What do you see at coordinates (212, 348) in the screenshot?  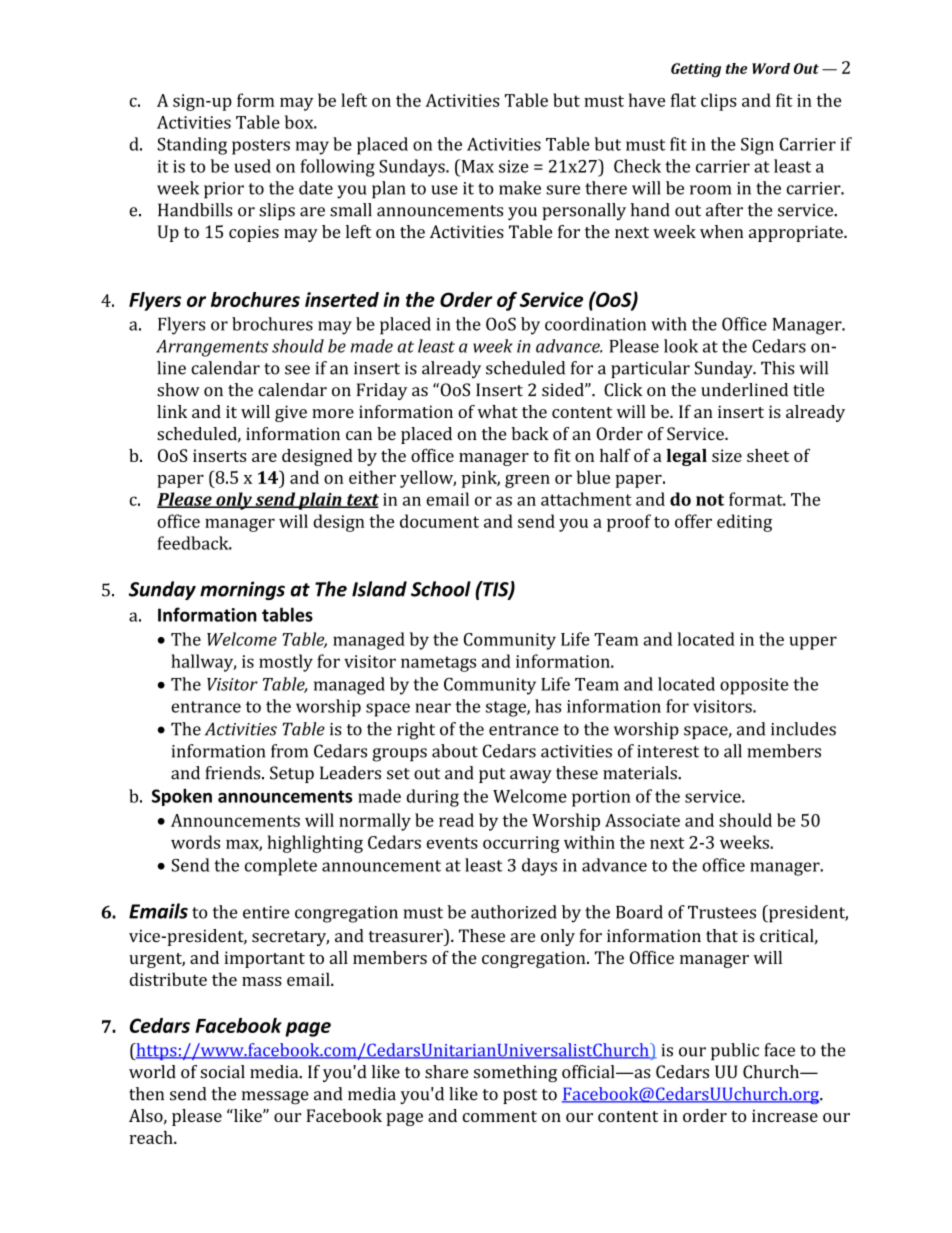 I see `Arrangements` at bounding box center [212, 348].
